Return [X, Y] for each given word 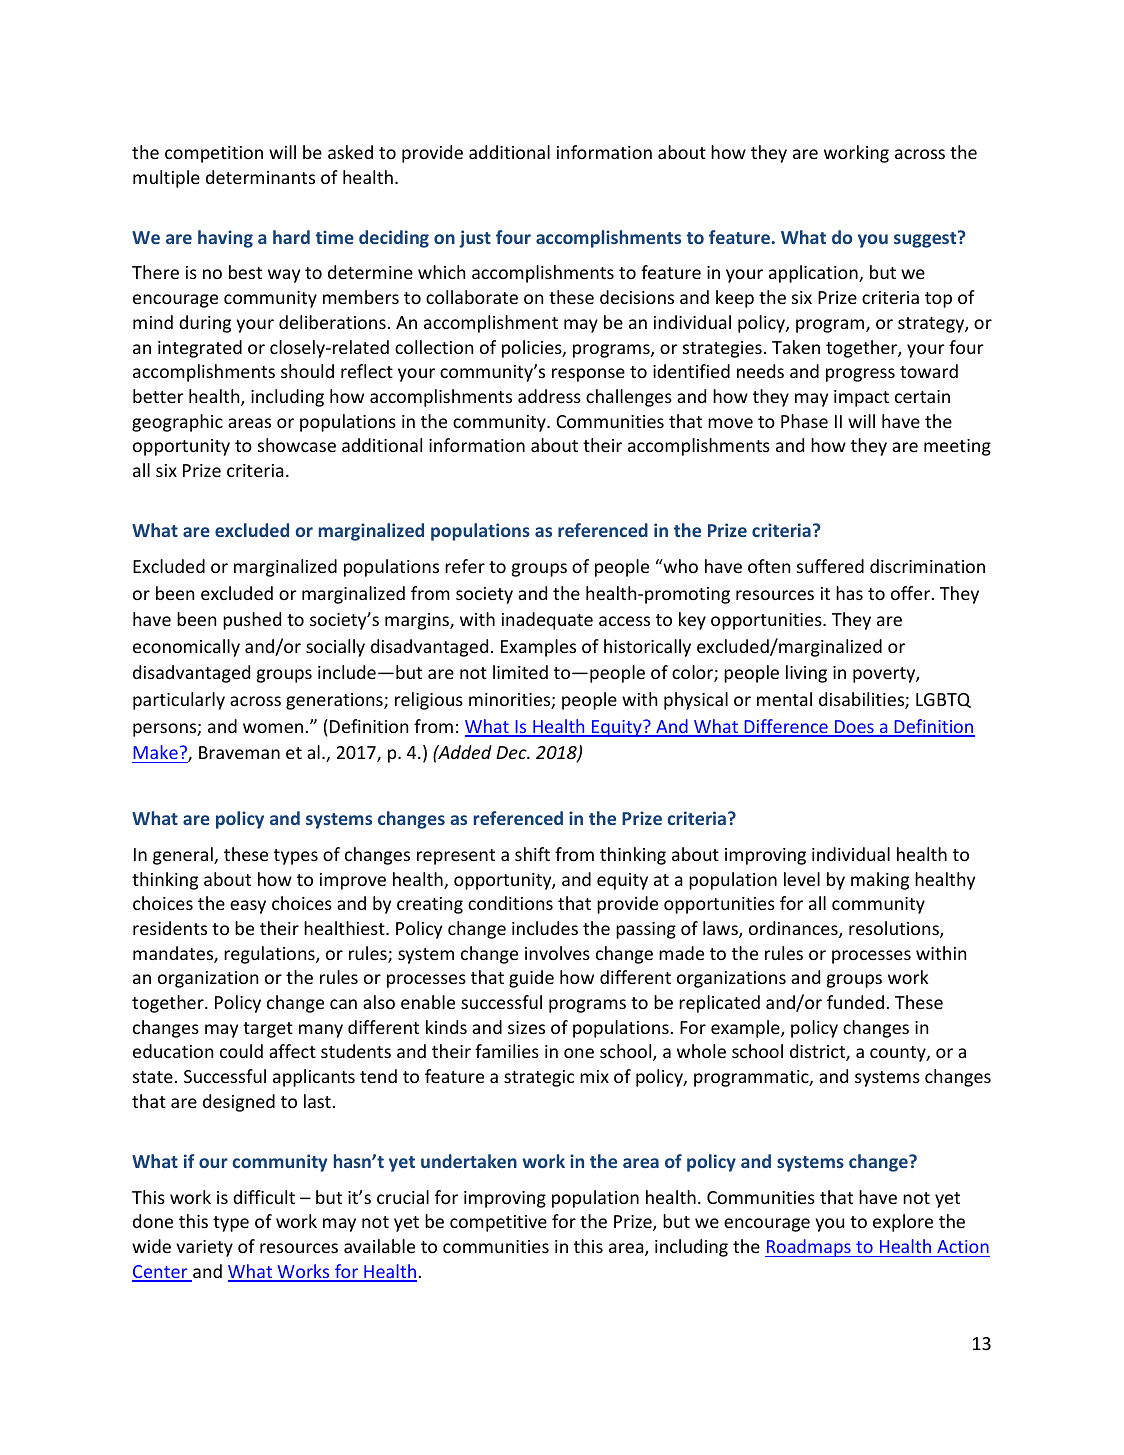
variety [204, 1248]
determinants [260, 177]
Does [854, 728]
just [475, 239]
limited [520, 672]
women [274, 728]
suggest [926, 239]
